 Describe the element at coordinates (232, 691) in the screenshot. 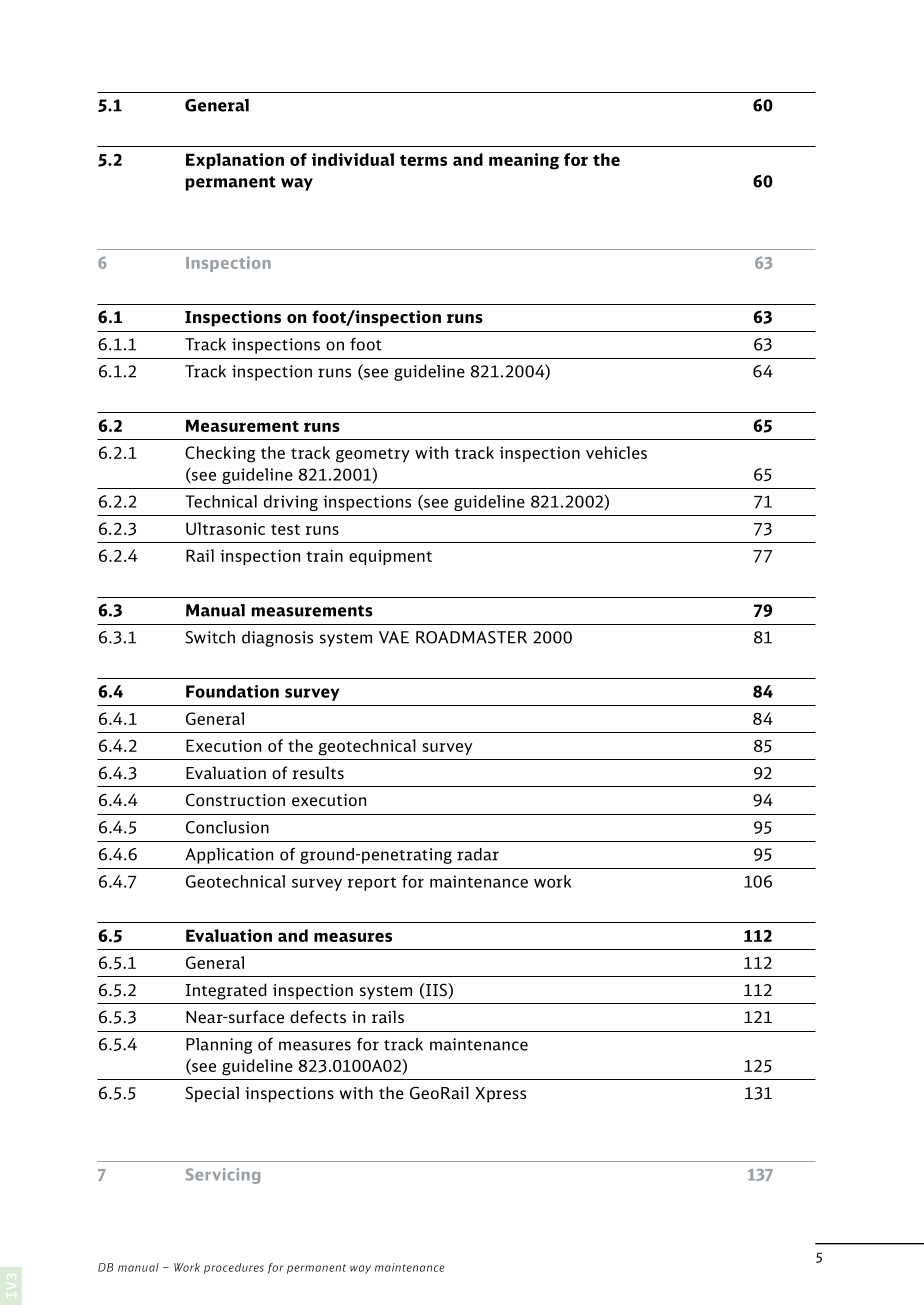

I see `Foundation` at that location.
